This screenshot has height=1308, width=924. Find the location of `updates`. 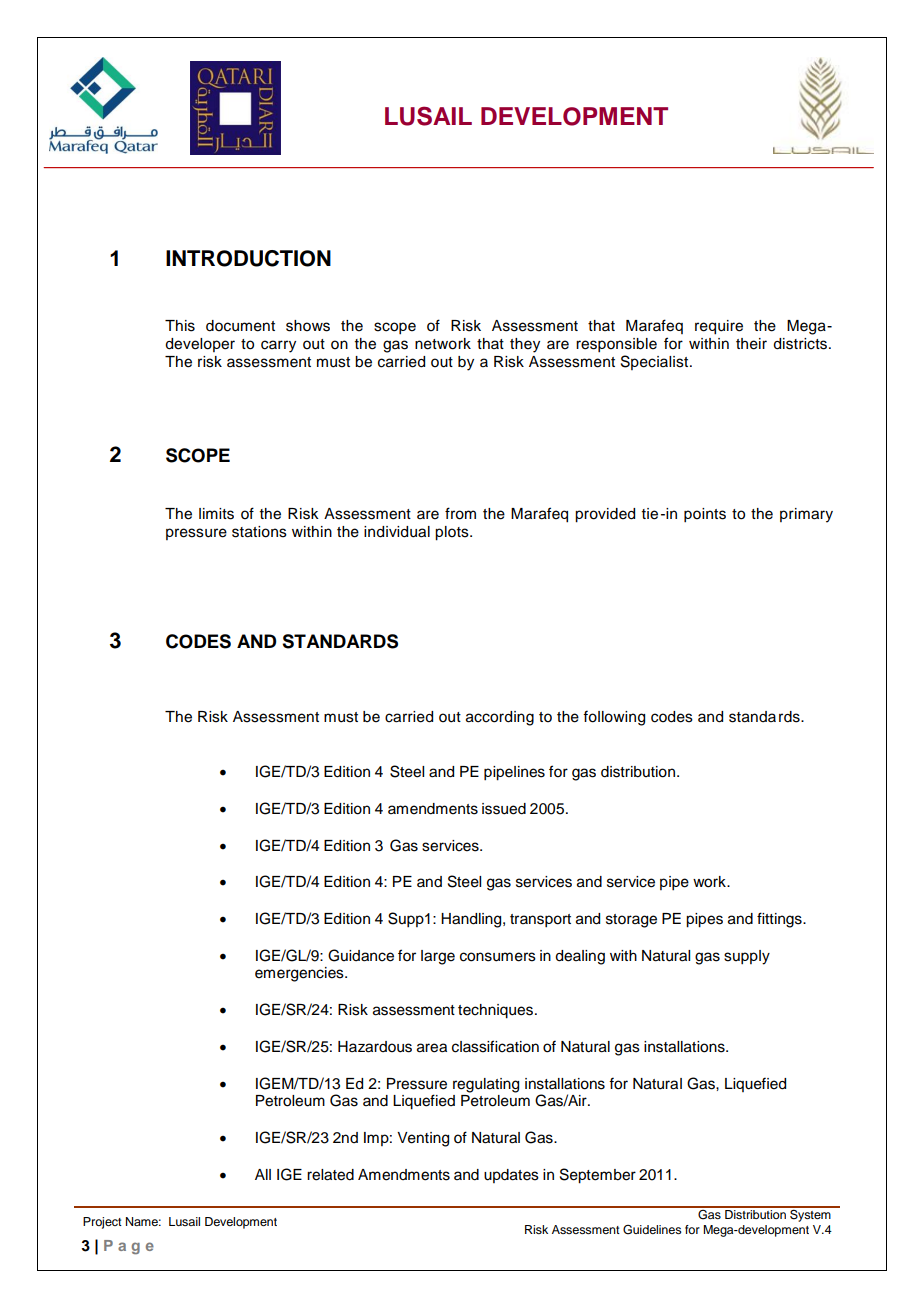

updates is located at coordinates (511, 1176).
